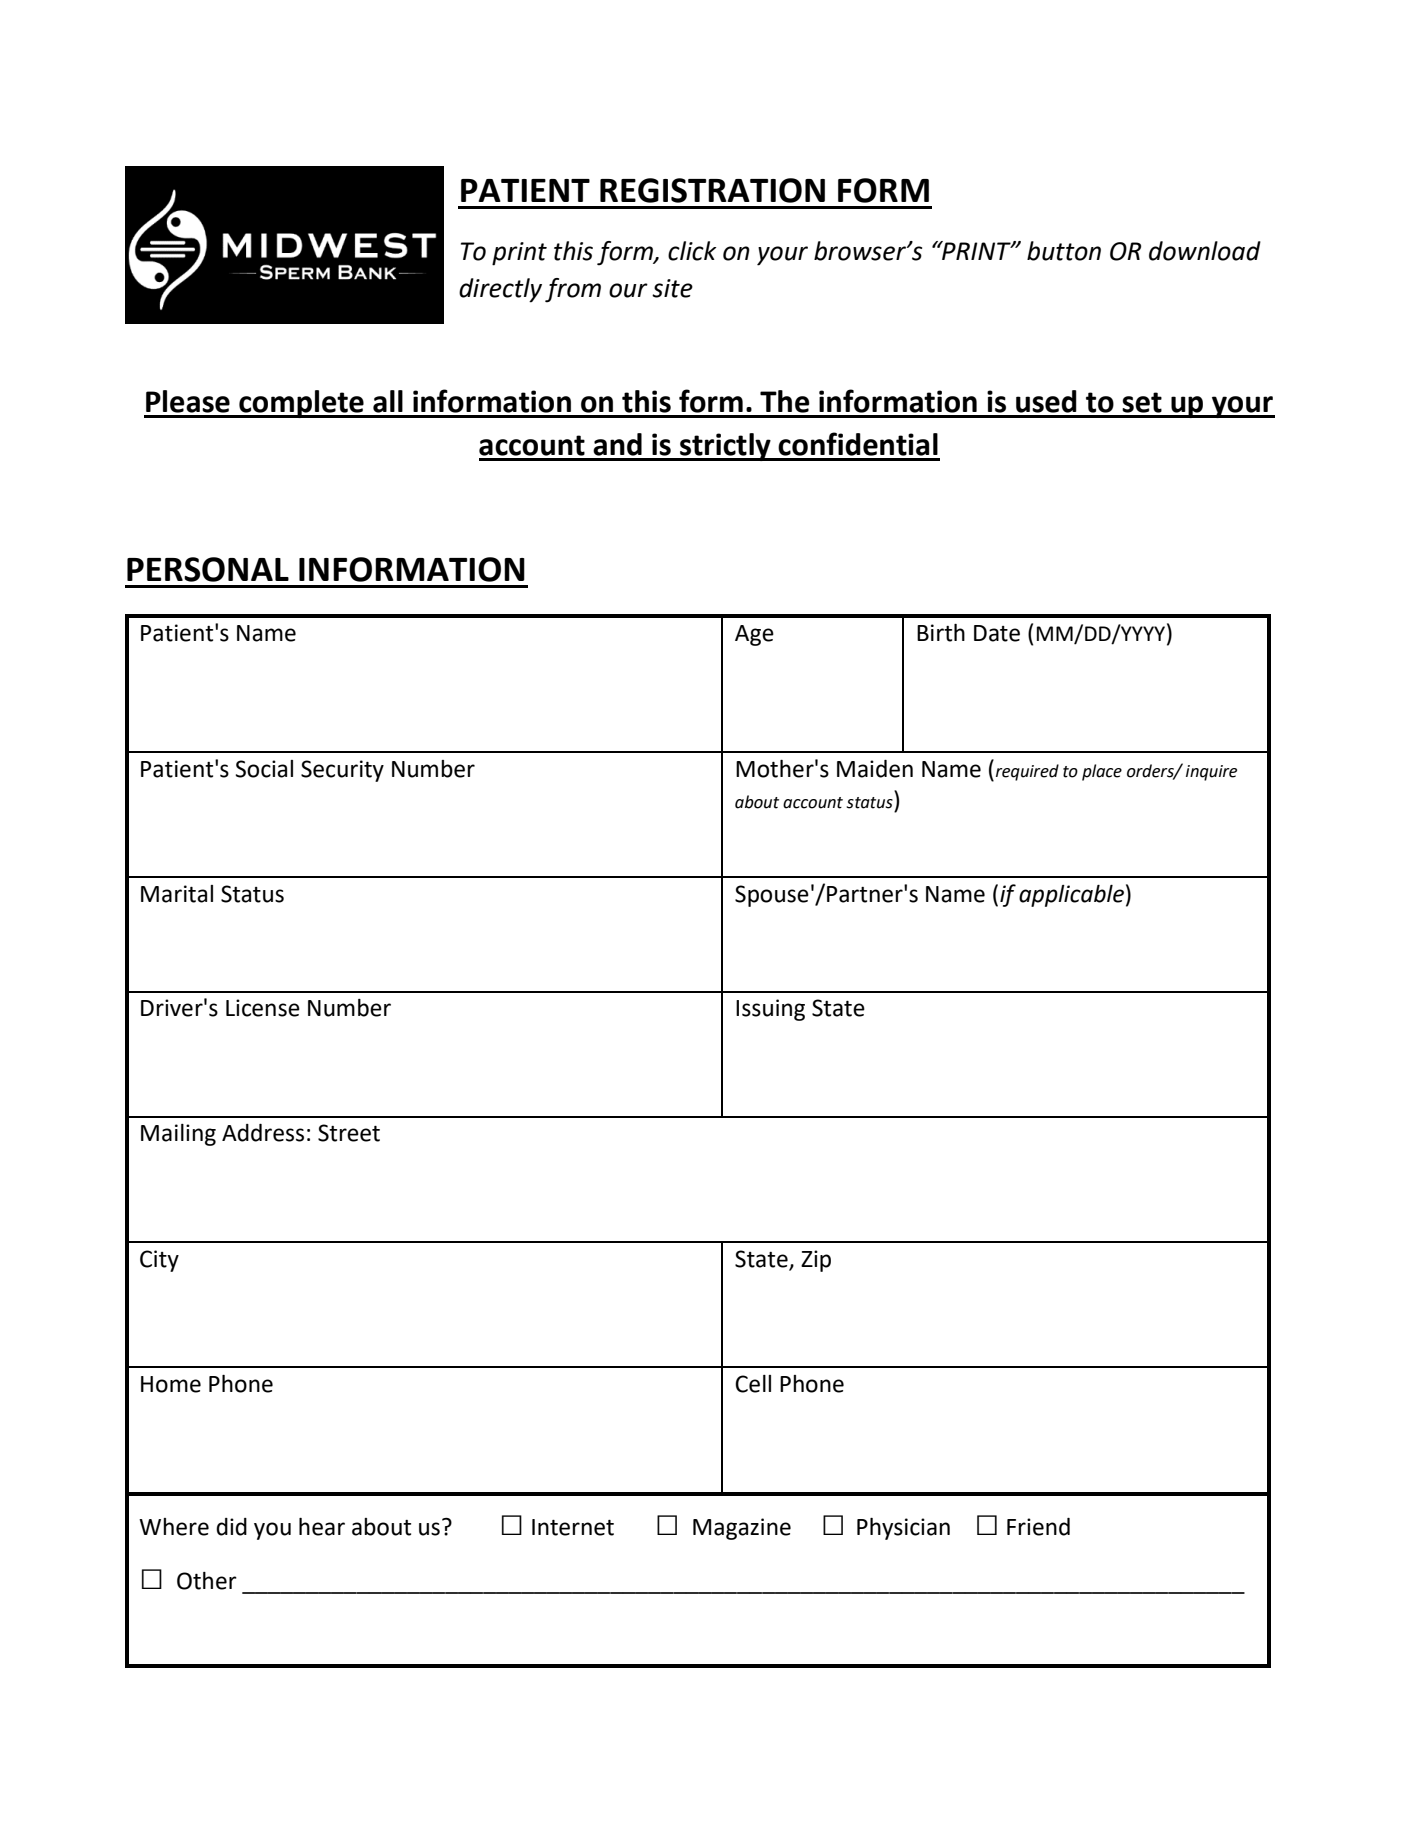 The image size is (1418, 1835). Describe the element at coordinates (500, 290) in the screenshot. I see `directly` at that location.
